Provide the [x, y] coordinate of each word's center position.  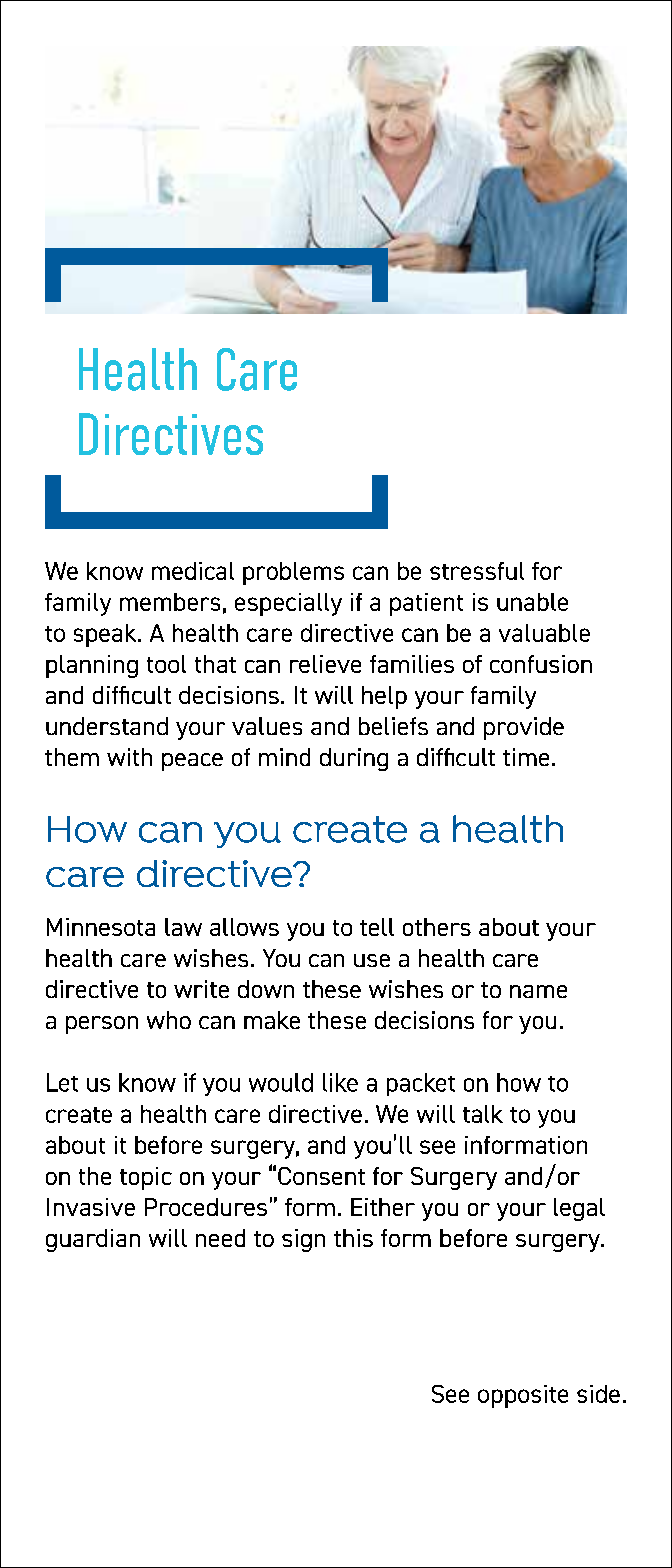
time [526, 757]
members [170, 602]
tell [377, 927]
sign [303, 1240]
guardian [93, 1240]
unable [532, 602]
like [340, 1082]
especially [288, 604]
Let [62, 1082]
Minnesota [101, 927]
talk [483, 1114]
